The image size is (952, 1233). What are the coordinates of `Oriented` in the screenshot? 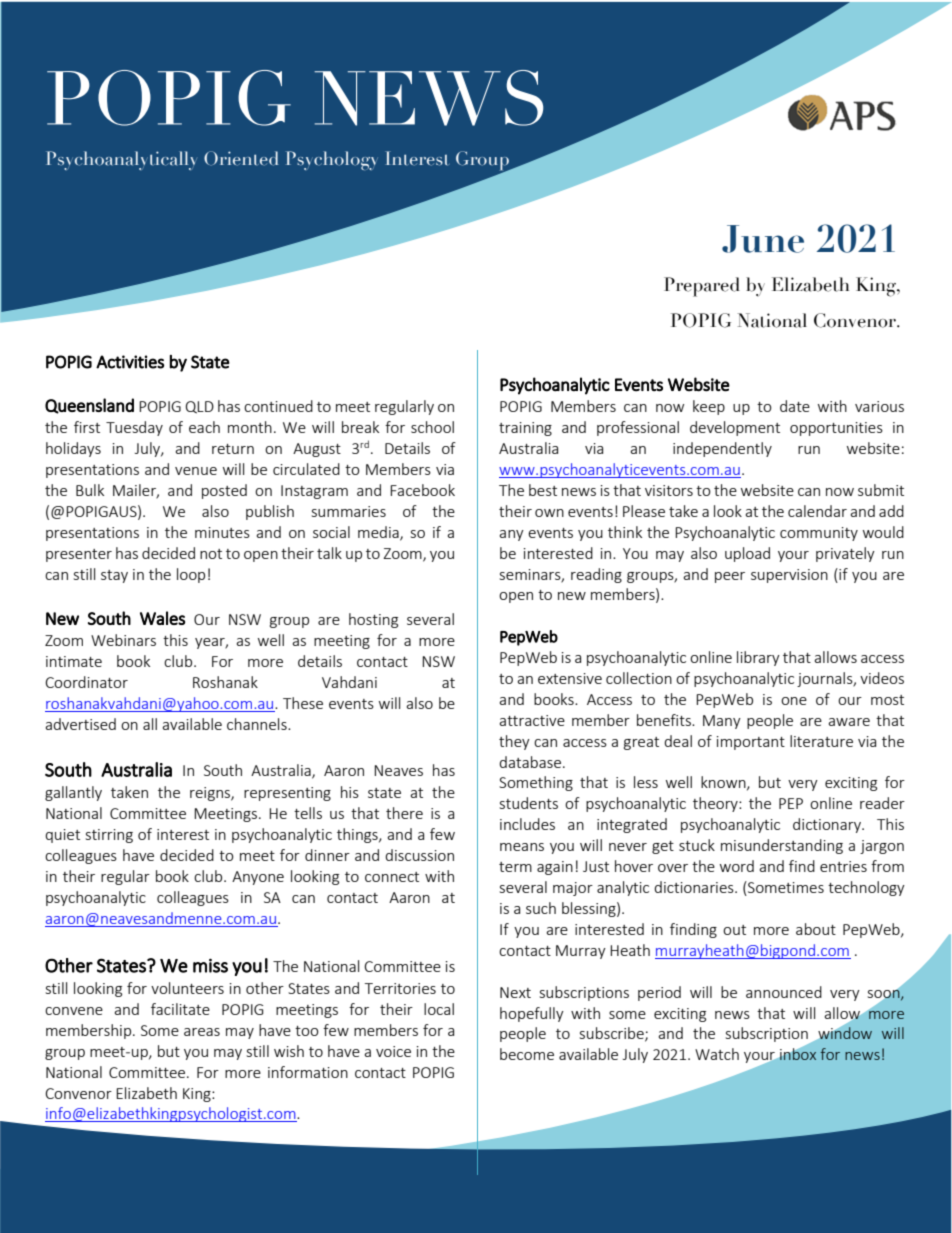 It's located at (241, 158).
